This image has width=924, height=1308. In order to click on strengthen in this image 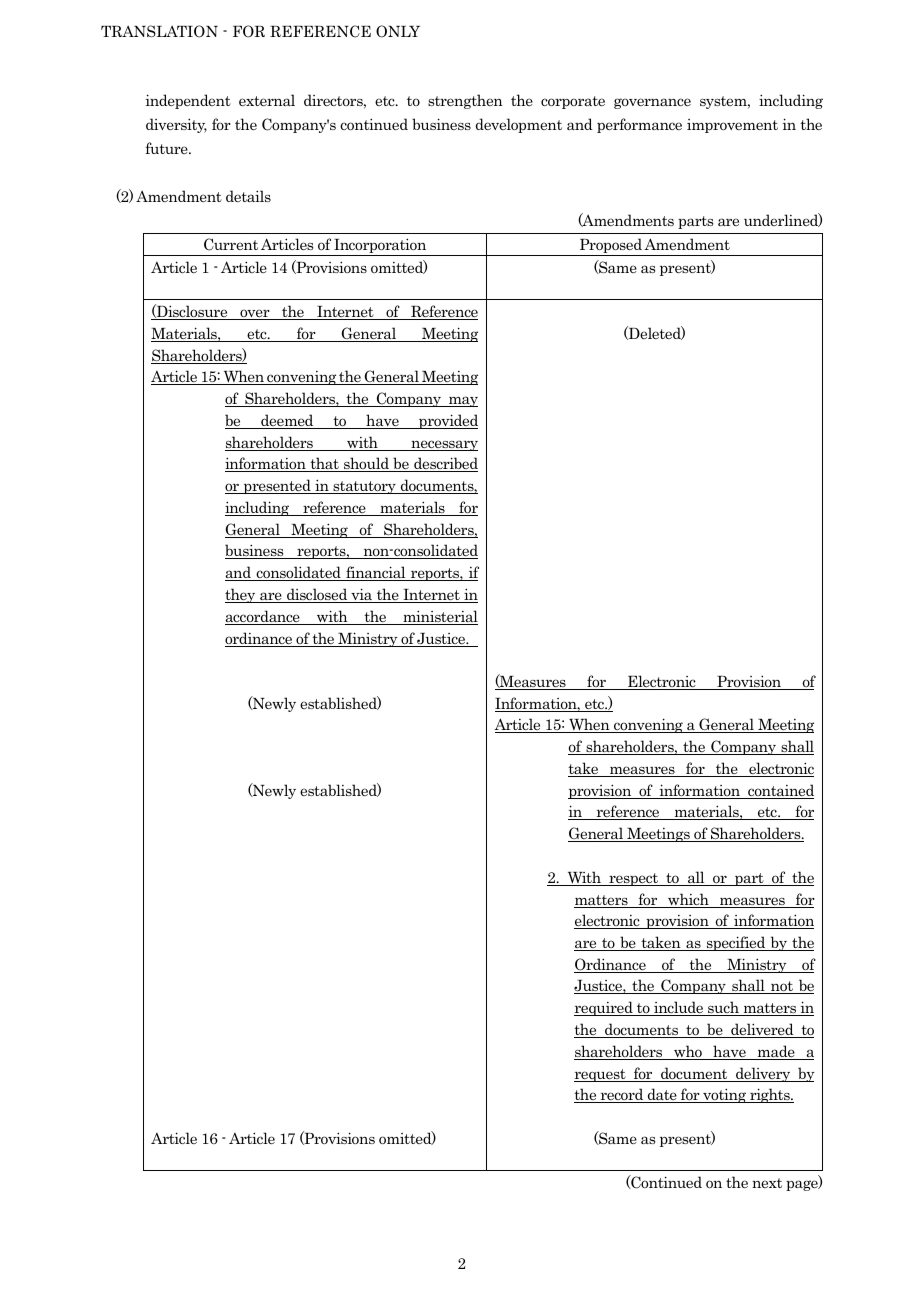, I will do `click(465, 101)`.
